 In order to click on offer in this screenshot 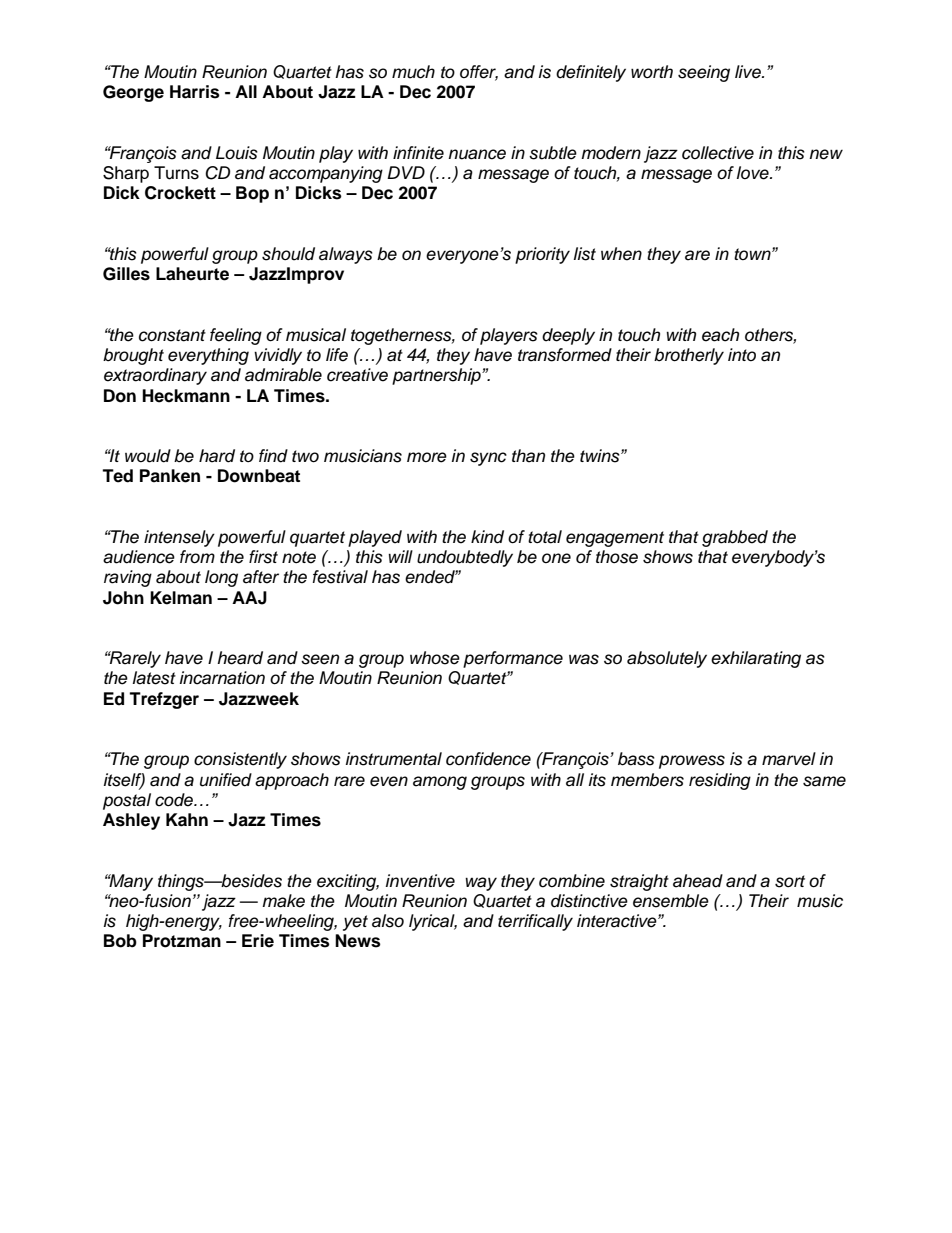, I will do `click(479, 73)`.
